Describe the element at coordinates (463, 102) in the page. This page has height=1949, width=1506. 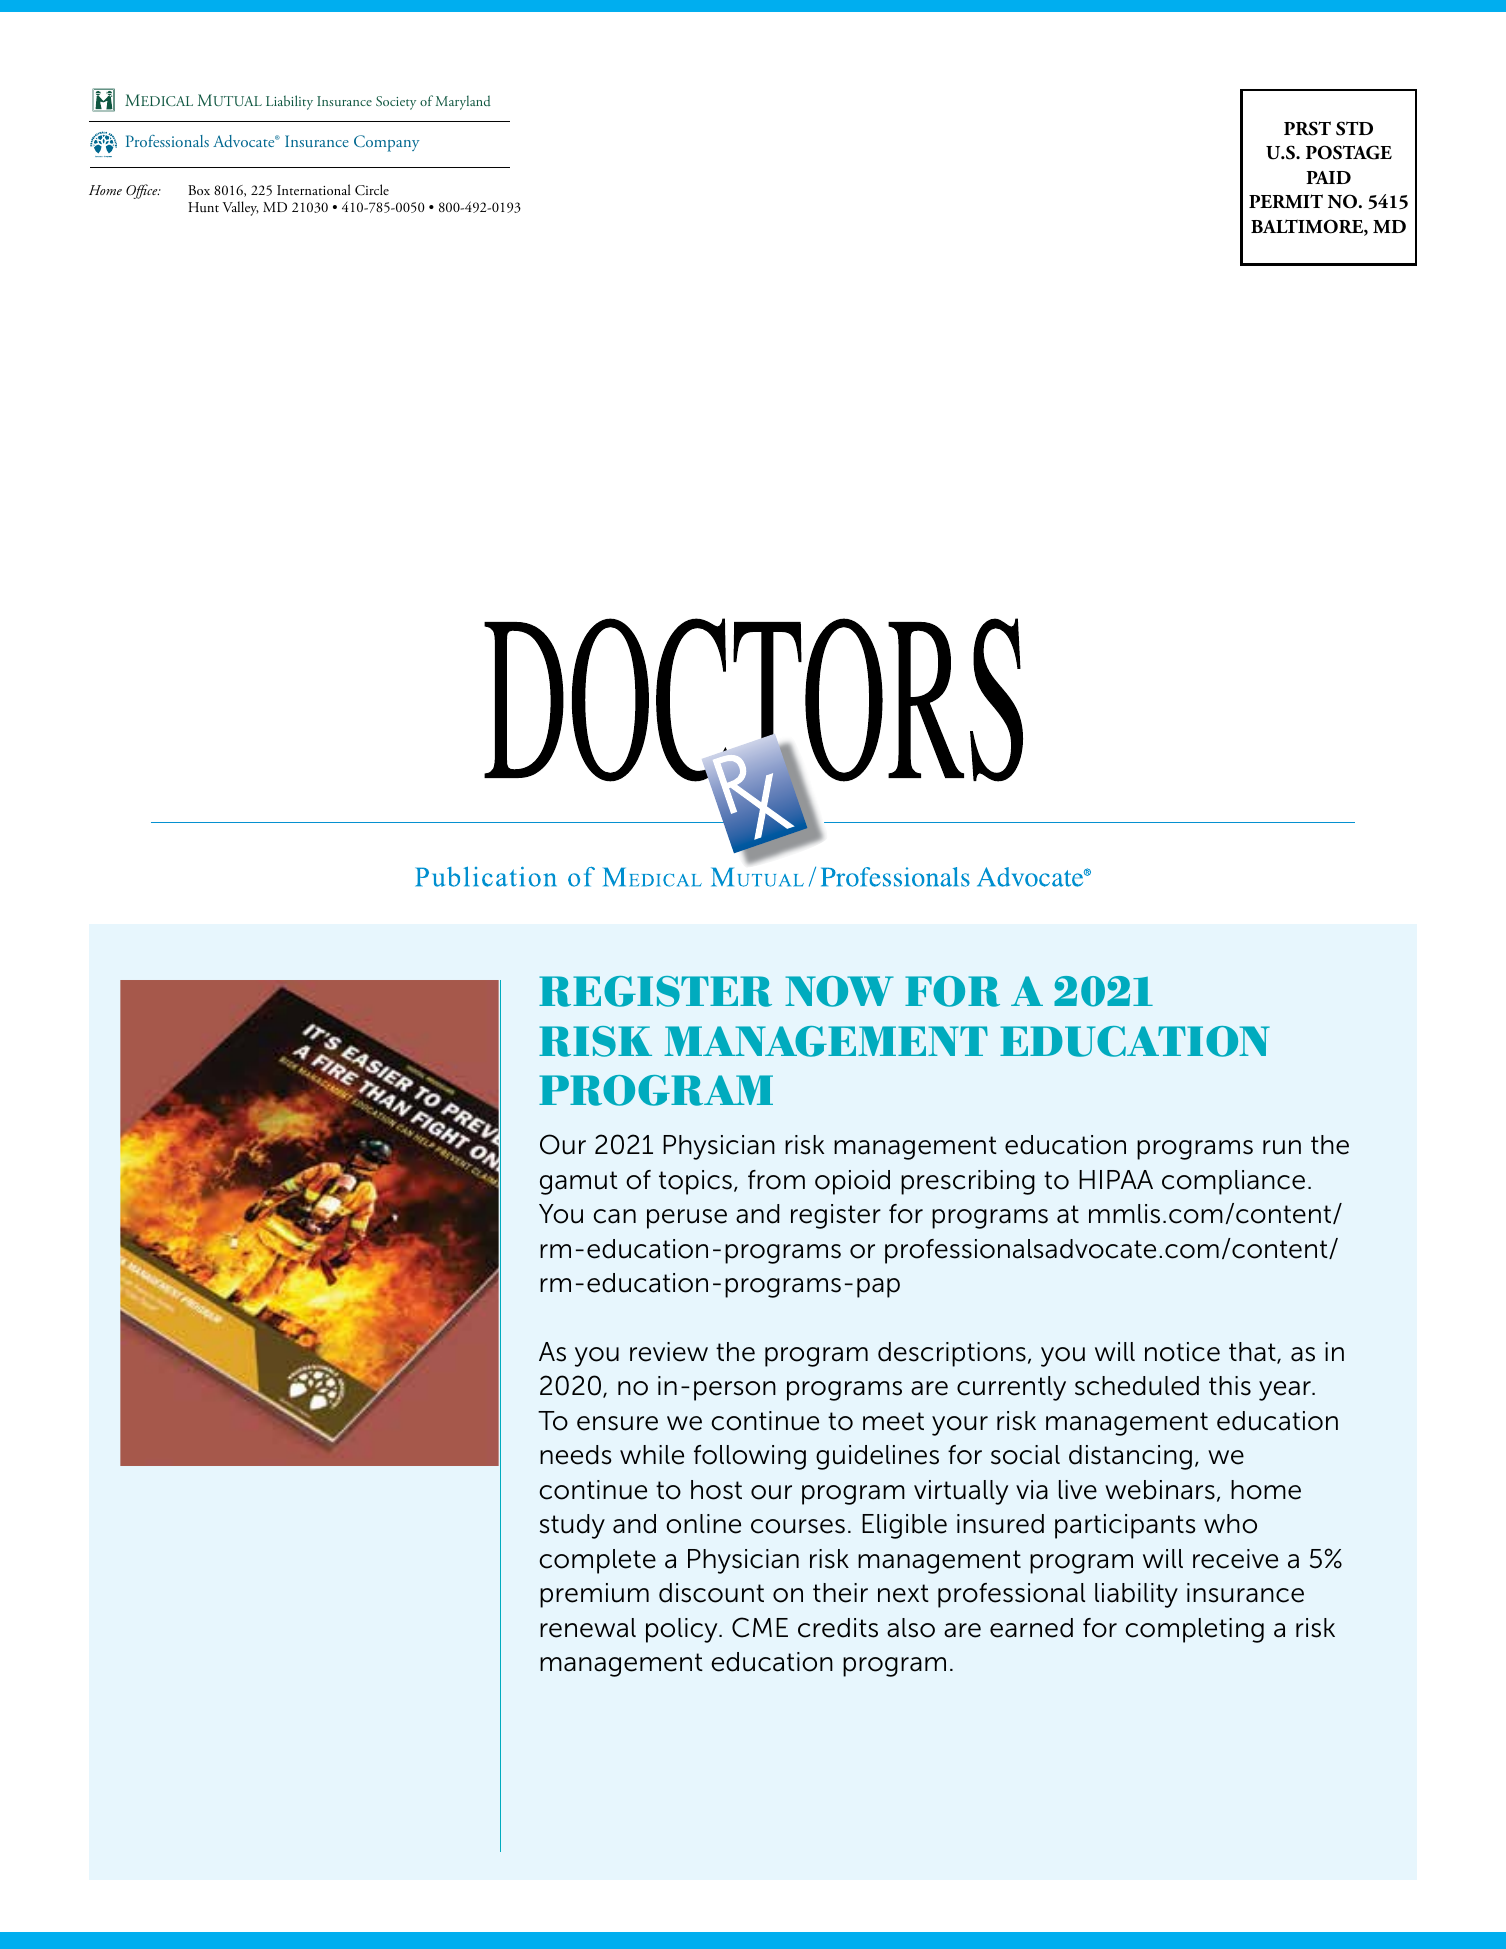
I see `Maryland` at that location.
